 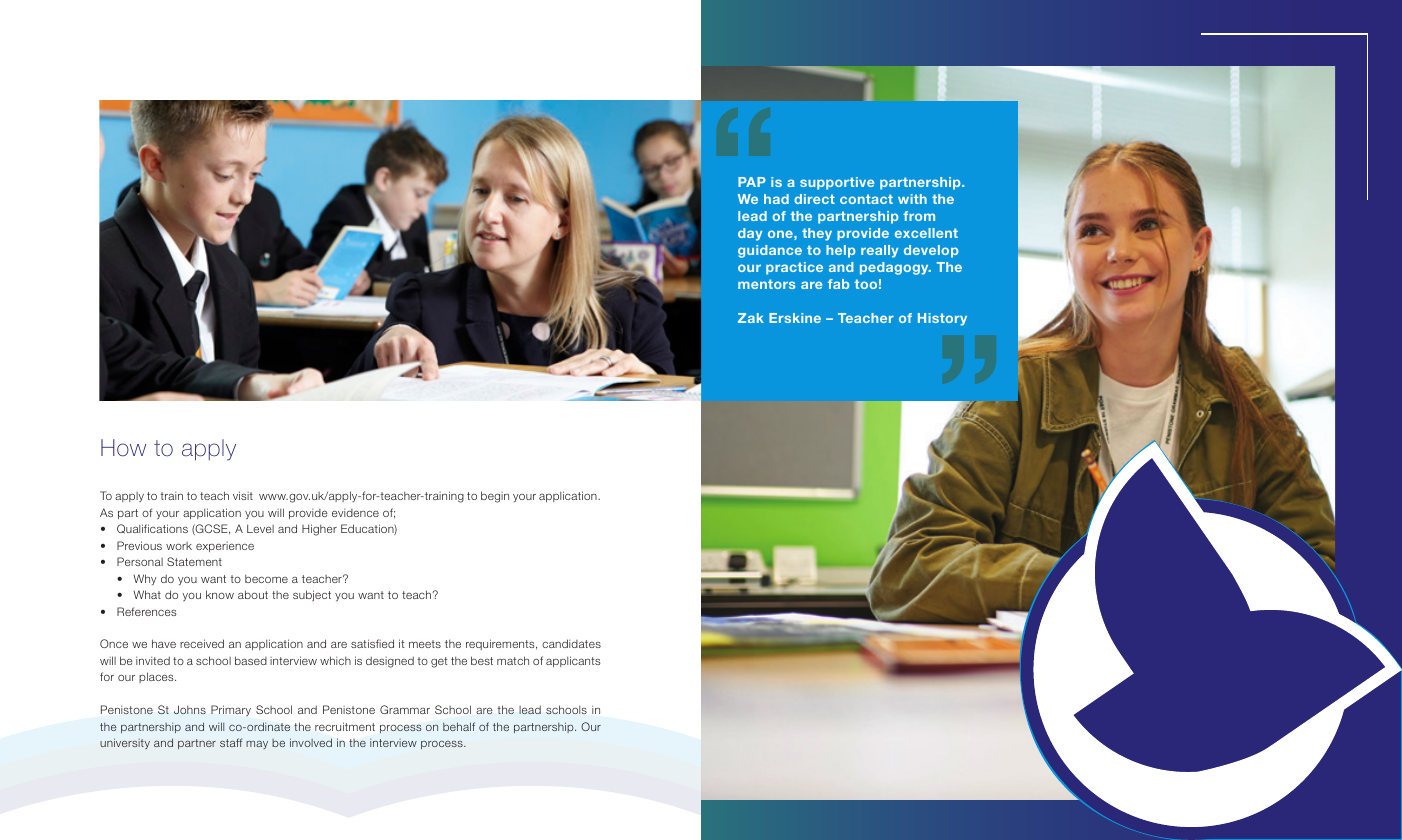 What do you see at coordinates (751, 318) in the screenshot?
I see `Zak` at bounding box center [751, 318].
